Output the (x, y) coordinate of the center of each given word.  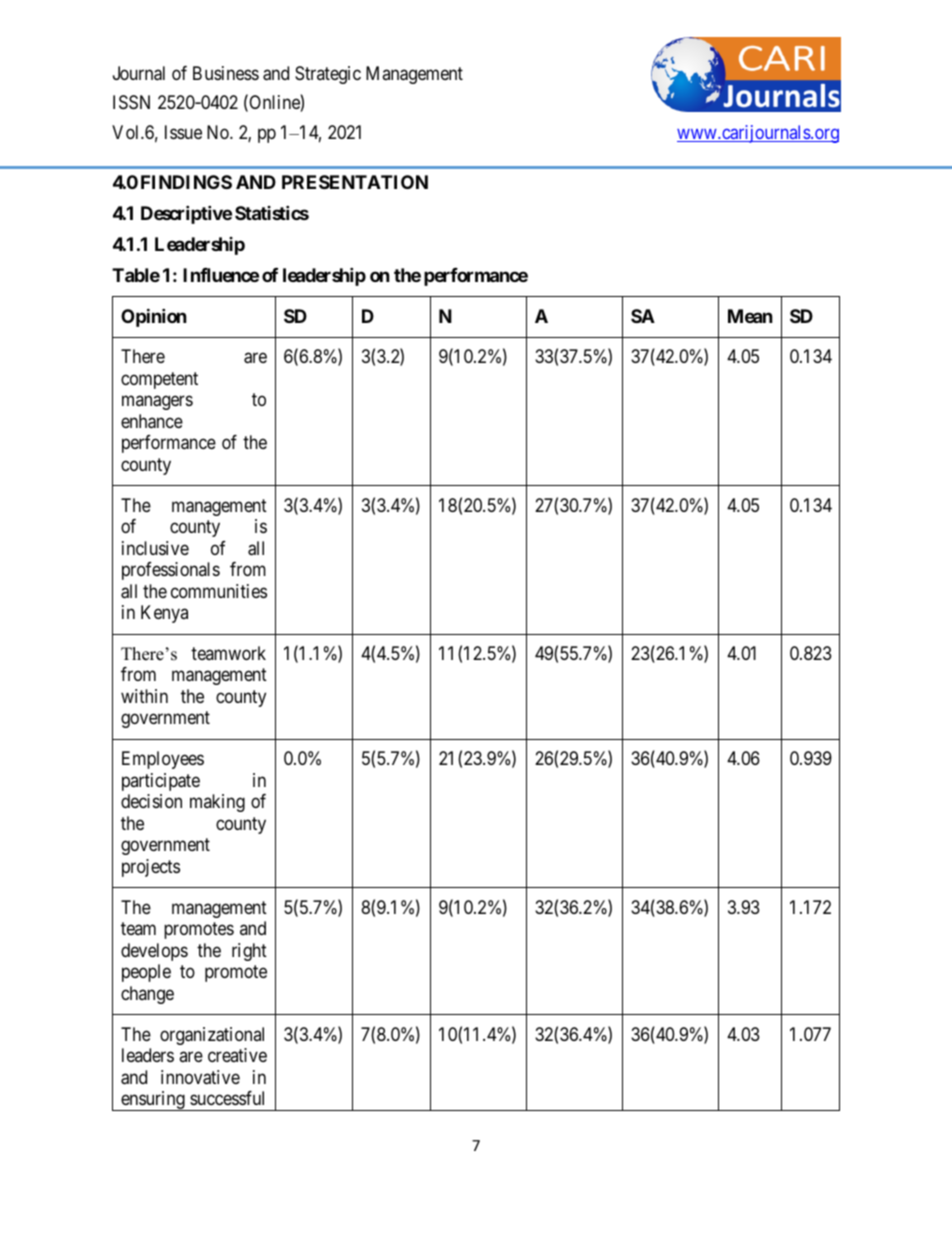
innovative (200, 1077)
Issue (183, 132)
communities (219, 591)
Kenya (164, 614)
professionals (171, 571)
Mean (750, 316)
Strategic (328, 75)
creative (237, 1055)
